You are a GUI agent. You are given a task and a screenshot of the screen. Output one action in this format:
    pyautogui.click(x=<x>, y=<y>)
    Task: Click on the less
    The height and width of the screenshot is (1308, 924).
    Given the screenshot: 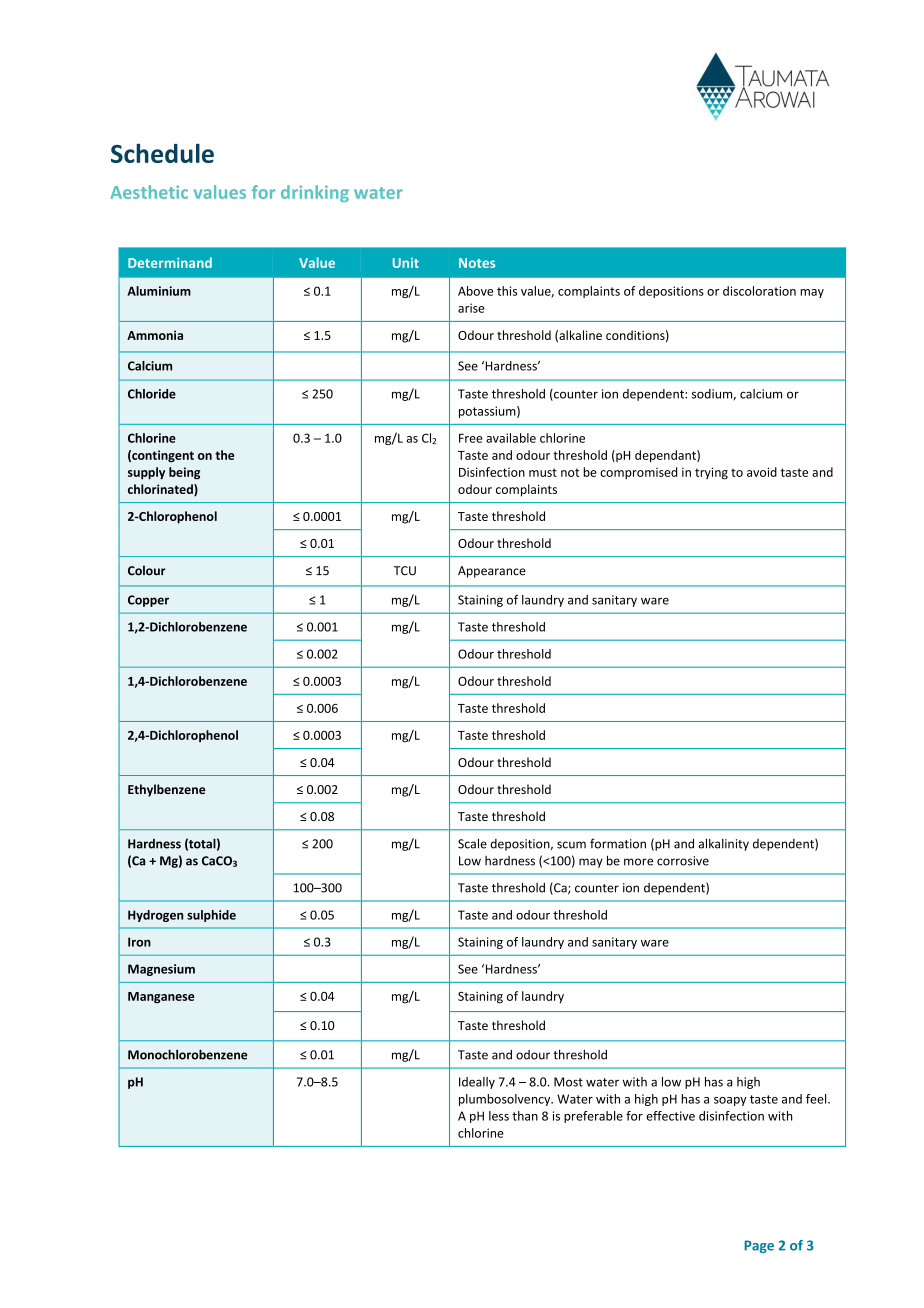 What is the action you would take?
    pyautogui.click(x=499, y=1116)
